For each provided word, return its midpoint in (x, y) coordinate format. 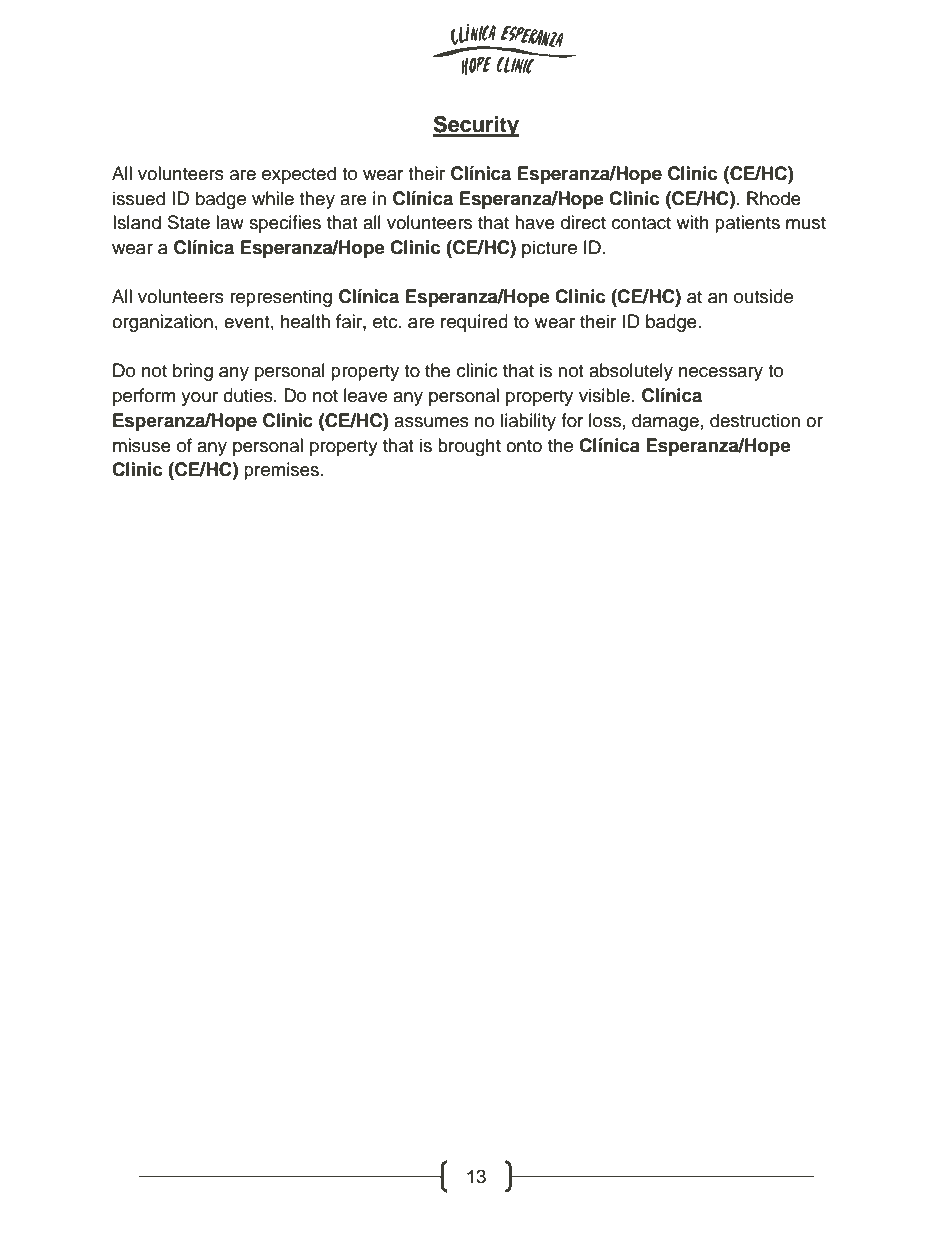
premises (281, 471)
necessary (721, 374)
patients (747, 224)
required (474, 323)
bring (193, 372)
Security (476, 126)
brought (469, 447)
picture (549, 249)
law (230, 222)
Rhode (774, 198)
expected (299, 175)
